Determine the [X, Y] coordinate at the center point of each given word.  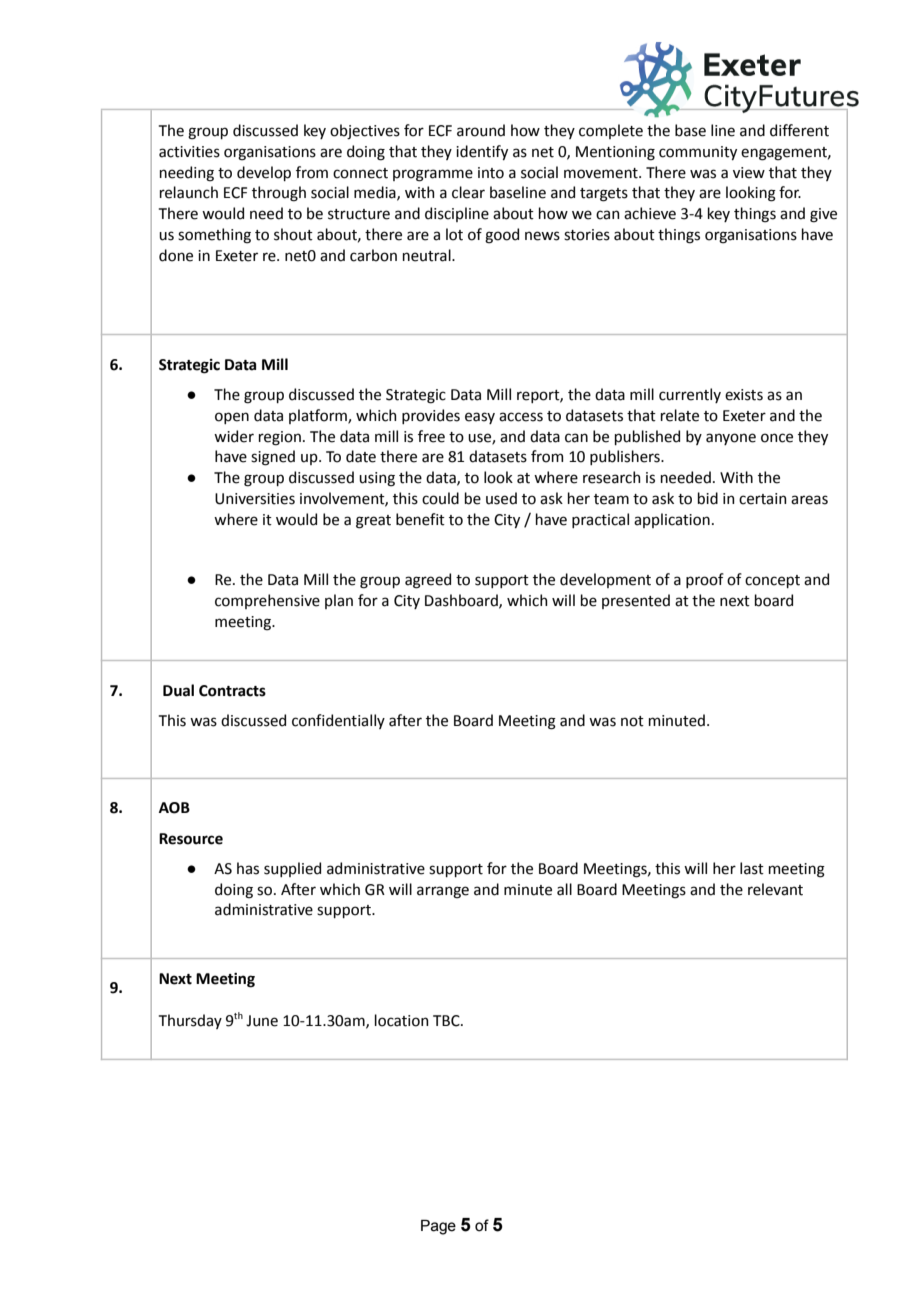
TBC [447, 1021]
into [491, 173]
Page [438, 1227]
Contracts [232, 691]
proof [705, 580]
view [749, 173]
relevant [775, 889]
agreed [428, 581]
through [279, 194]
